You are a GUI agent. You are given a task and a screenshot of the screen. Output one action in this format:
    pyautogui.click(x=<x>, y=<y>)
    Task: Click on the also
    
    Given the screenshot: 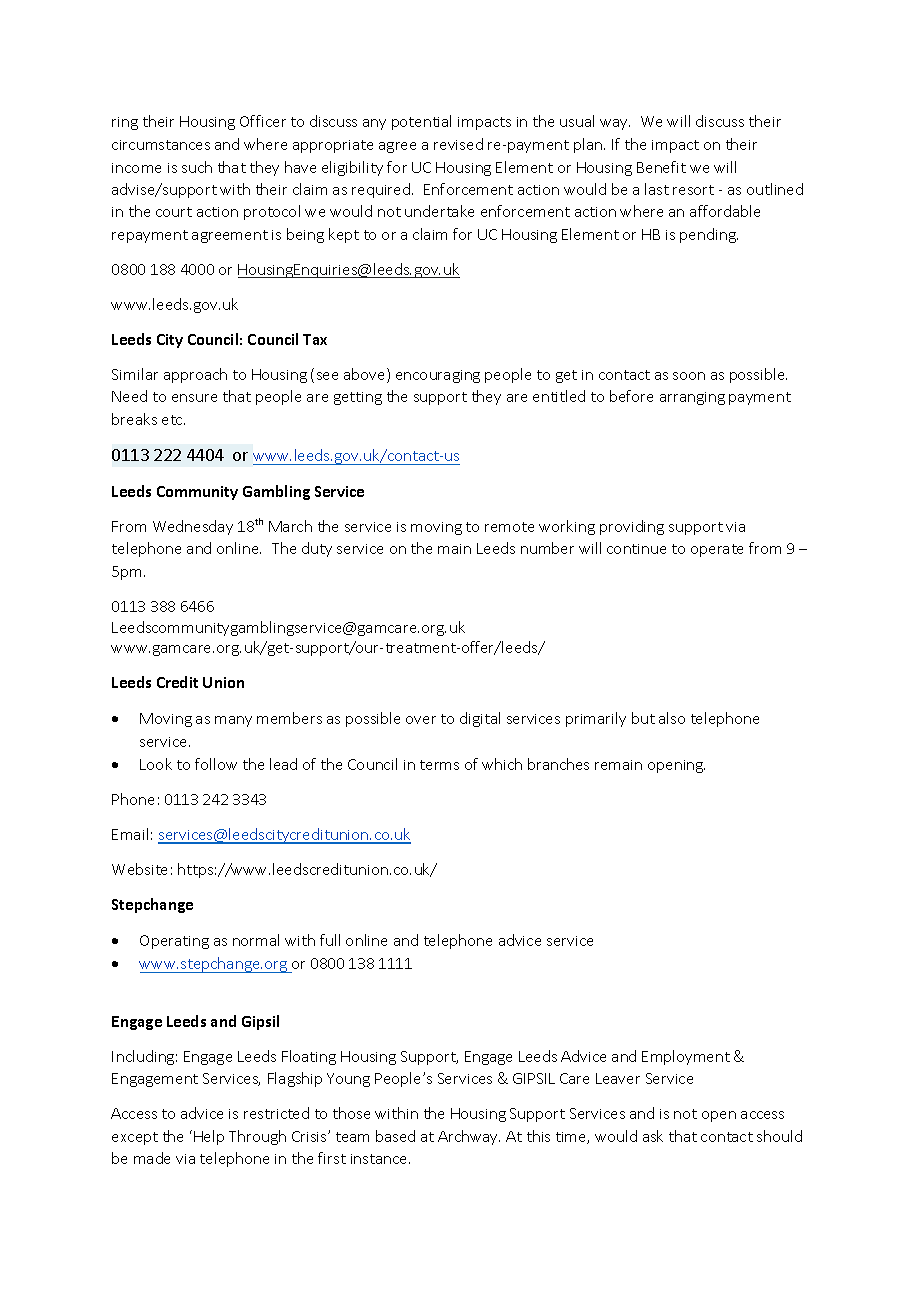 What is the action you would take?
    pyautogui.click(x=672, y=718)
